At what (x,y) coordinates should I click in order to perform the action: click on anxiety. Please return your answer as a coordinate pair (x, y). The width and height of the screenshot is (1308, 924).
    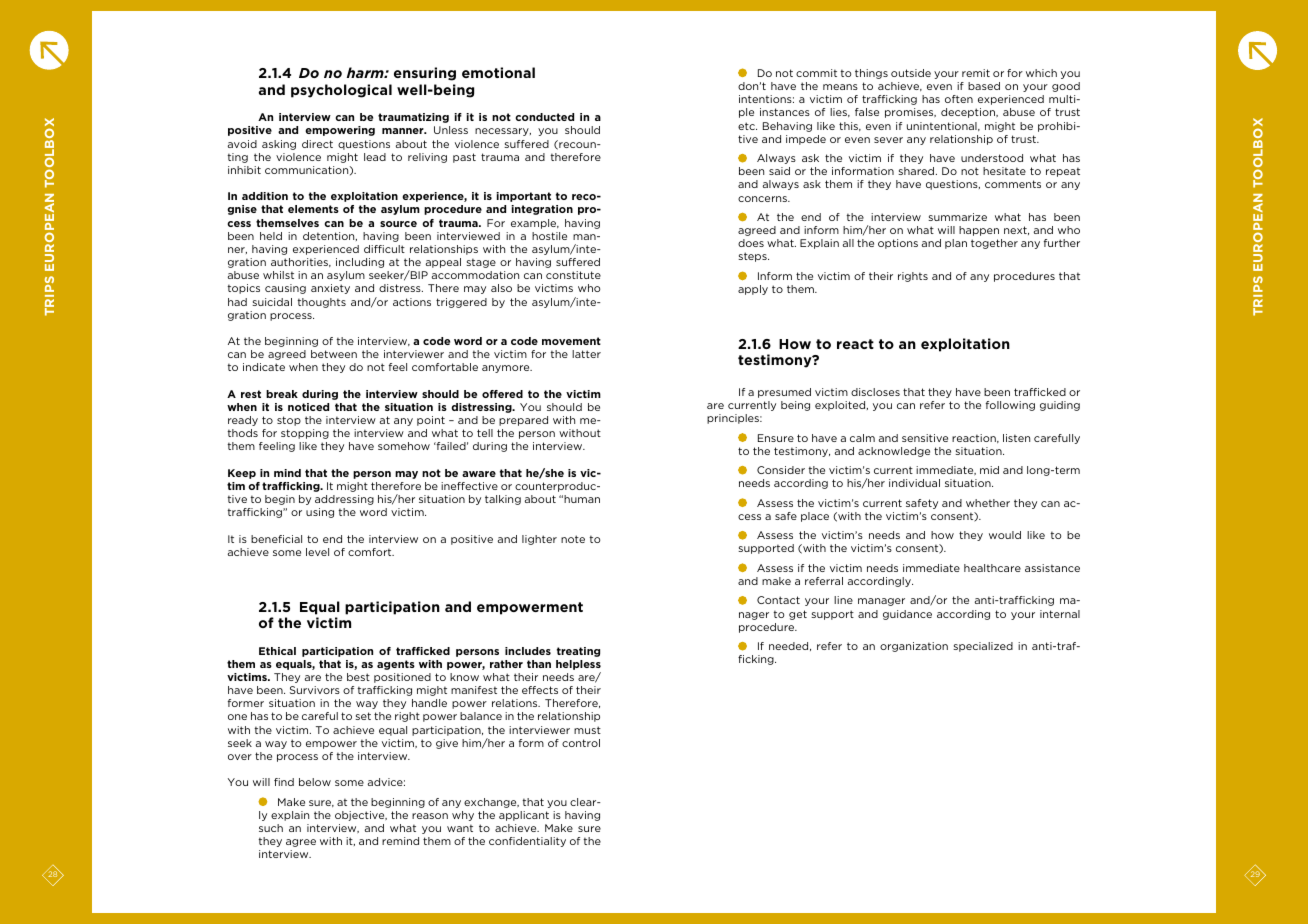
    Looking at the image, I should click on (330, 289).
